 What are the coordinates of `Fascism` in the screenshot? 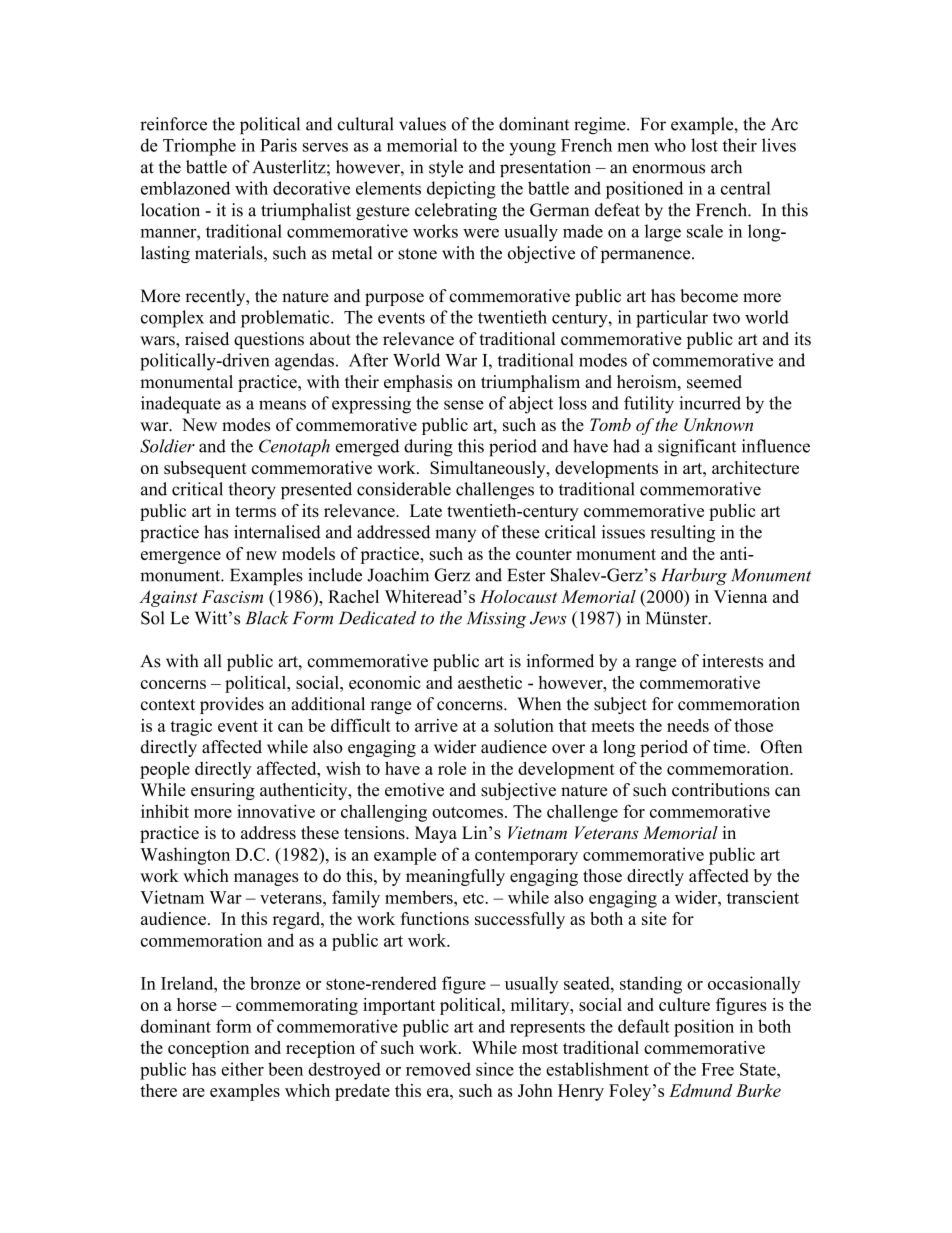 It's located at (232, 596).
